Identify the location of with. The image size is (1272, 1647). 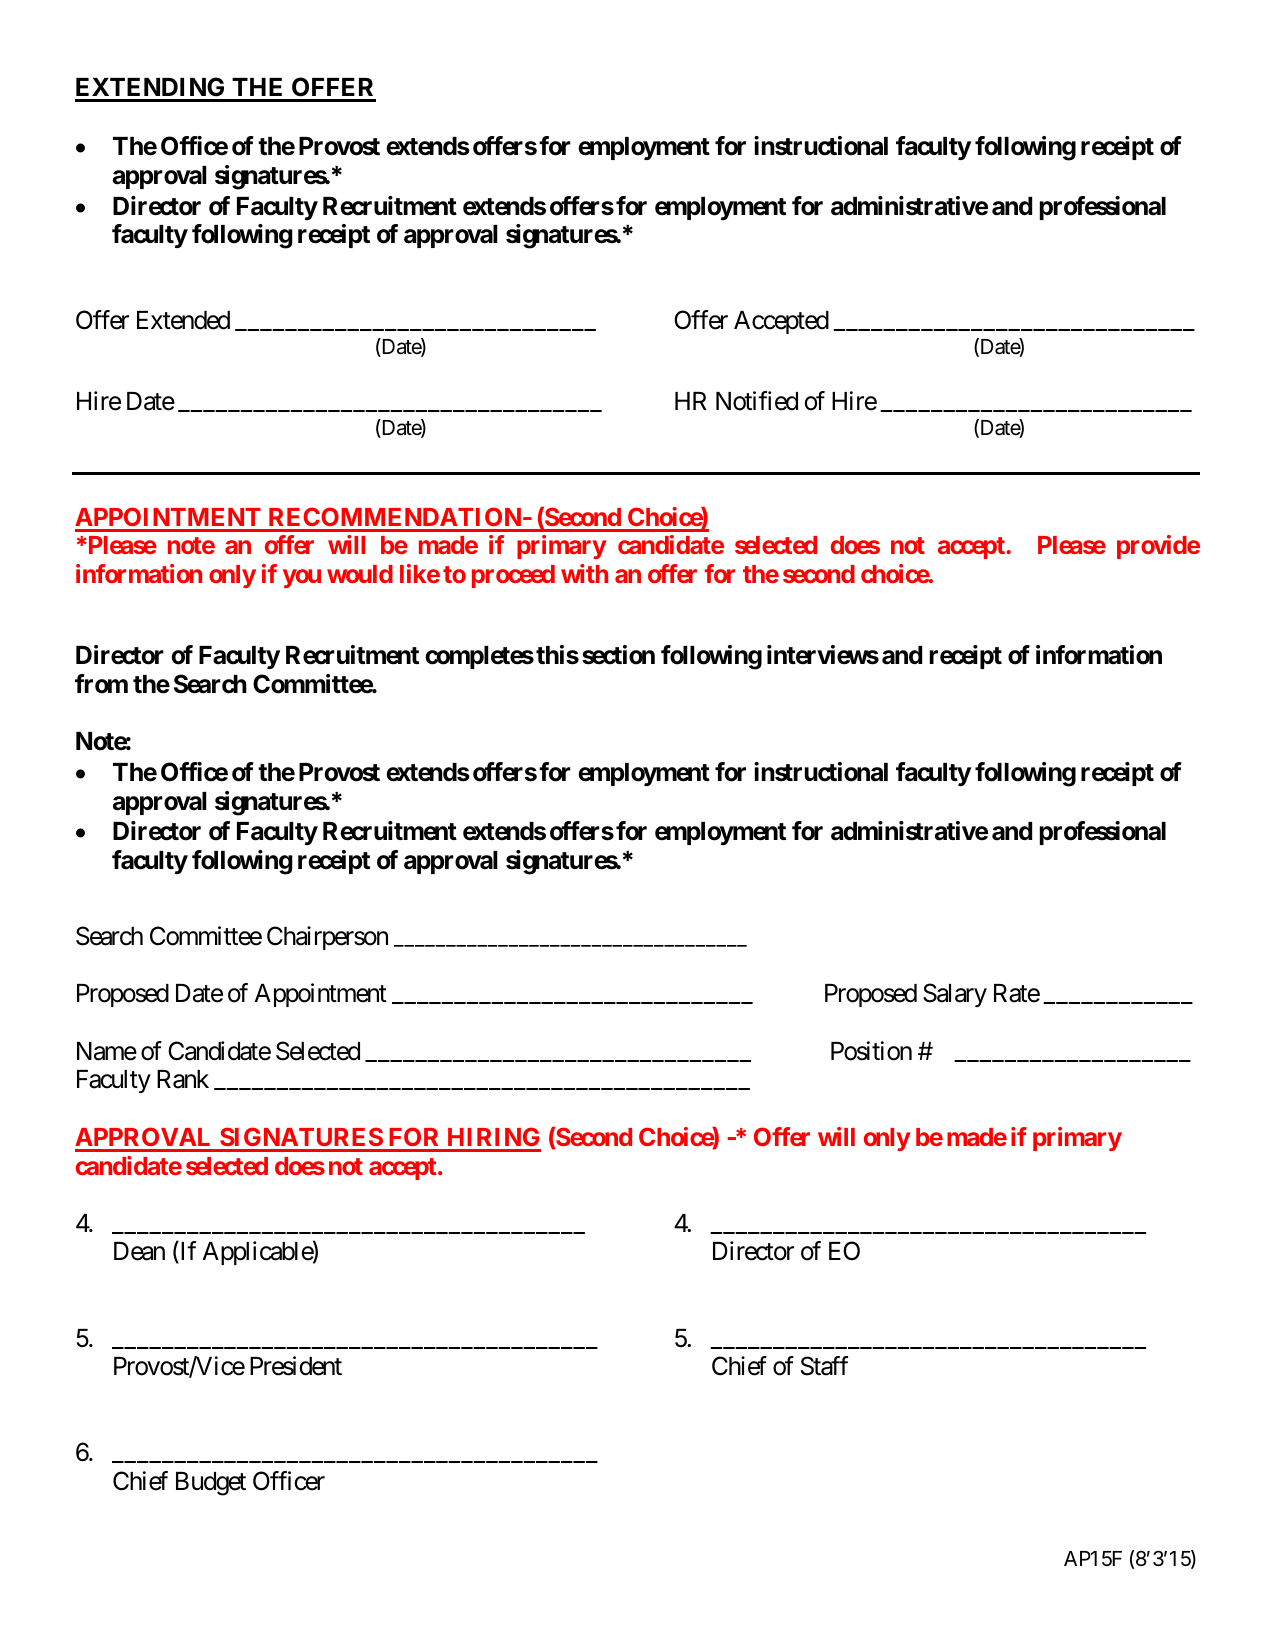
(584, 573).
